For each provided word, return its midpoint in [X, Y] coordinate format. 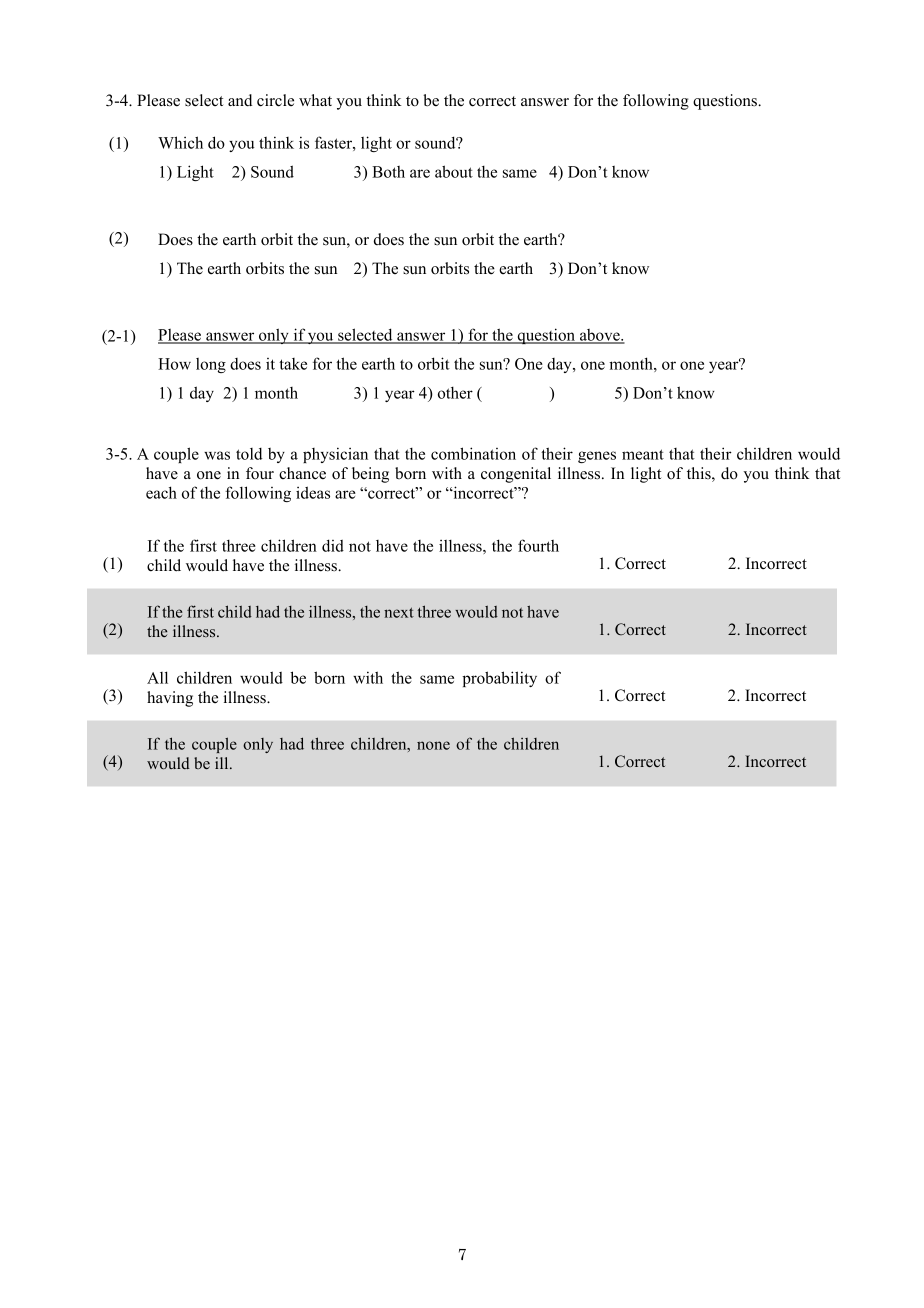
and [240, 100]
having [170, 699]
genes [597, 457]
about [454, 171]
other [455, 393]
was [217, 455]
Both [388, 172]
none [433, 745]
